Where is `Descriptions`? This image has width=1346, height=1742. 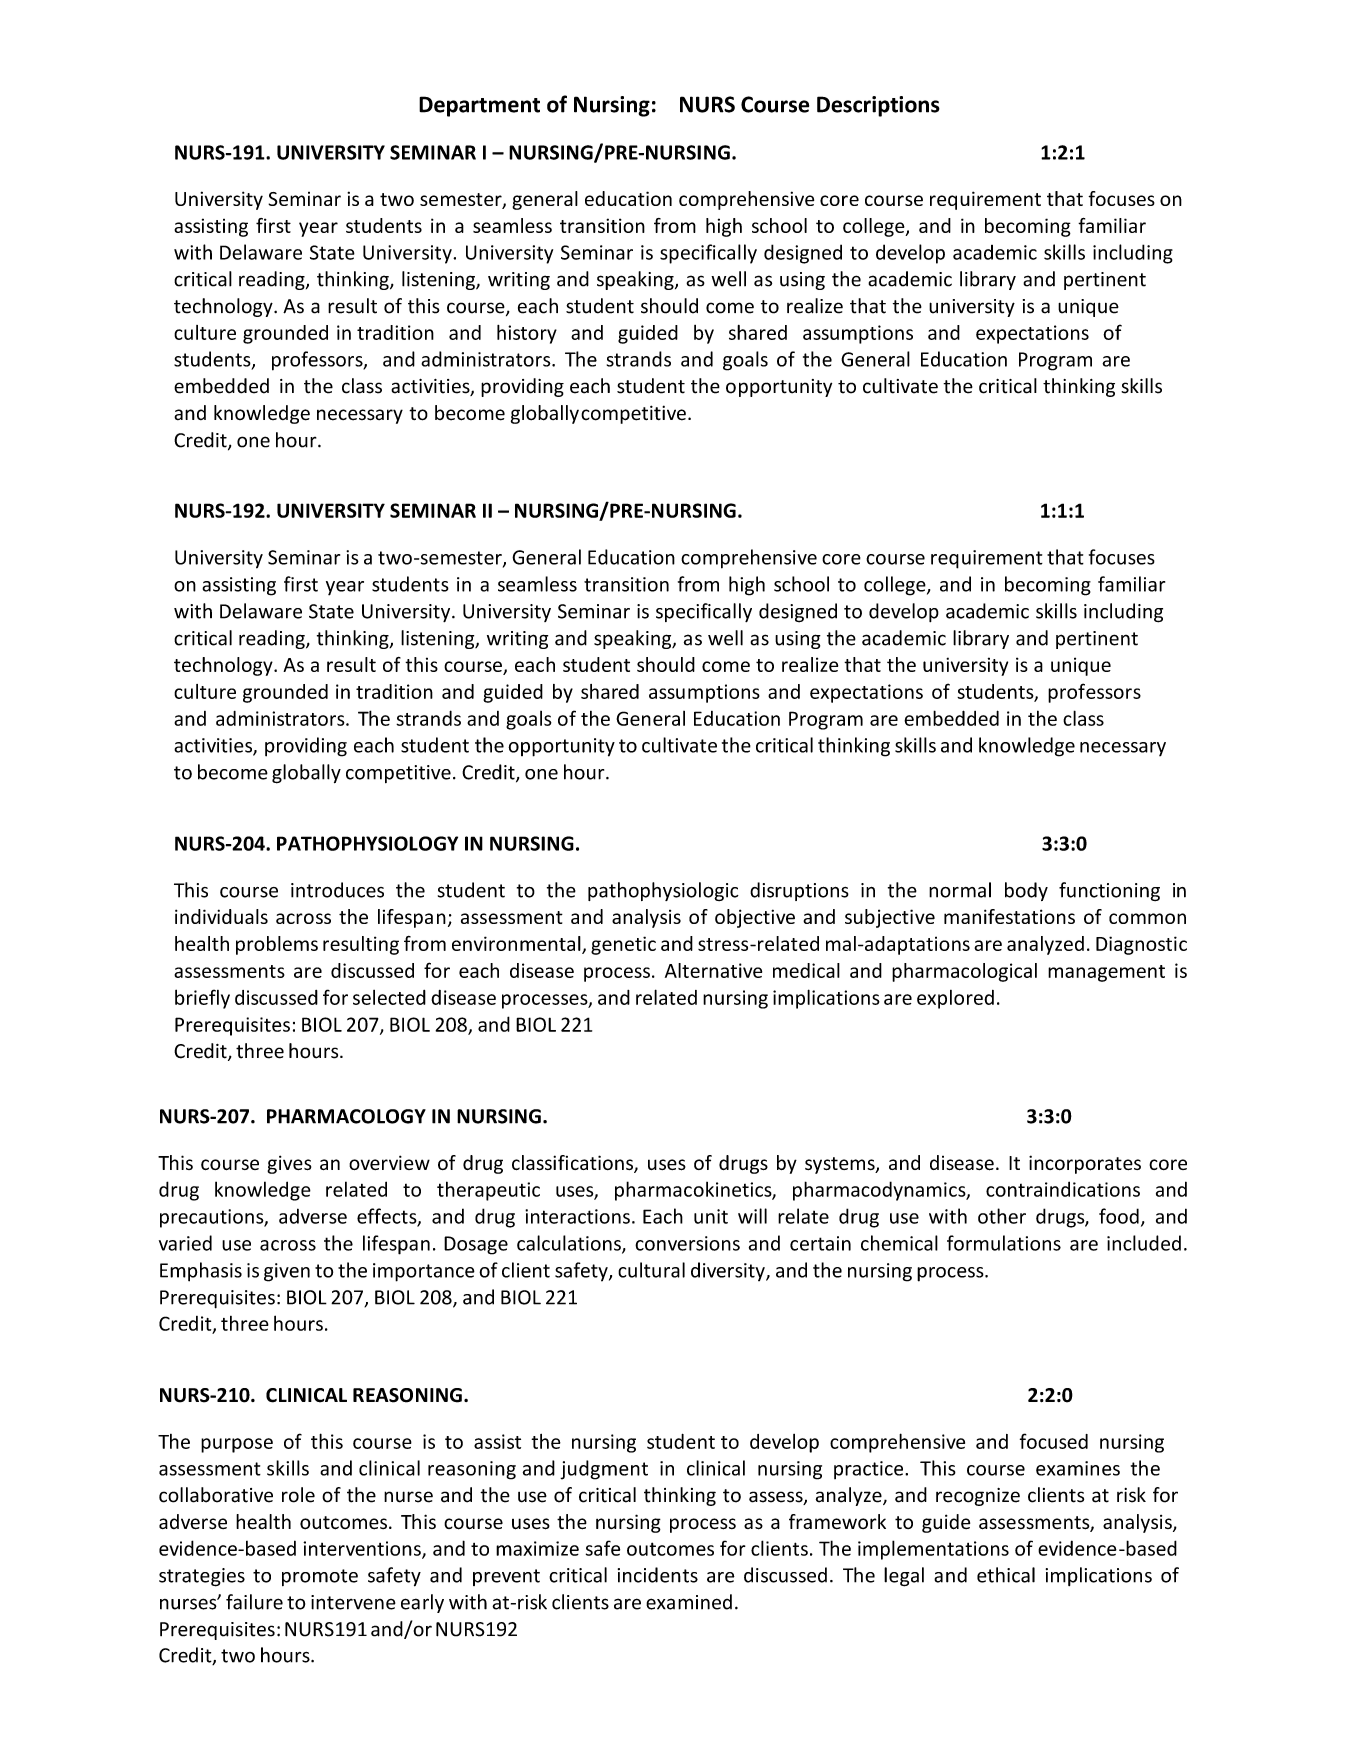 Descriptions is located at coordinates (878, 106).
